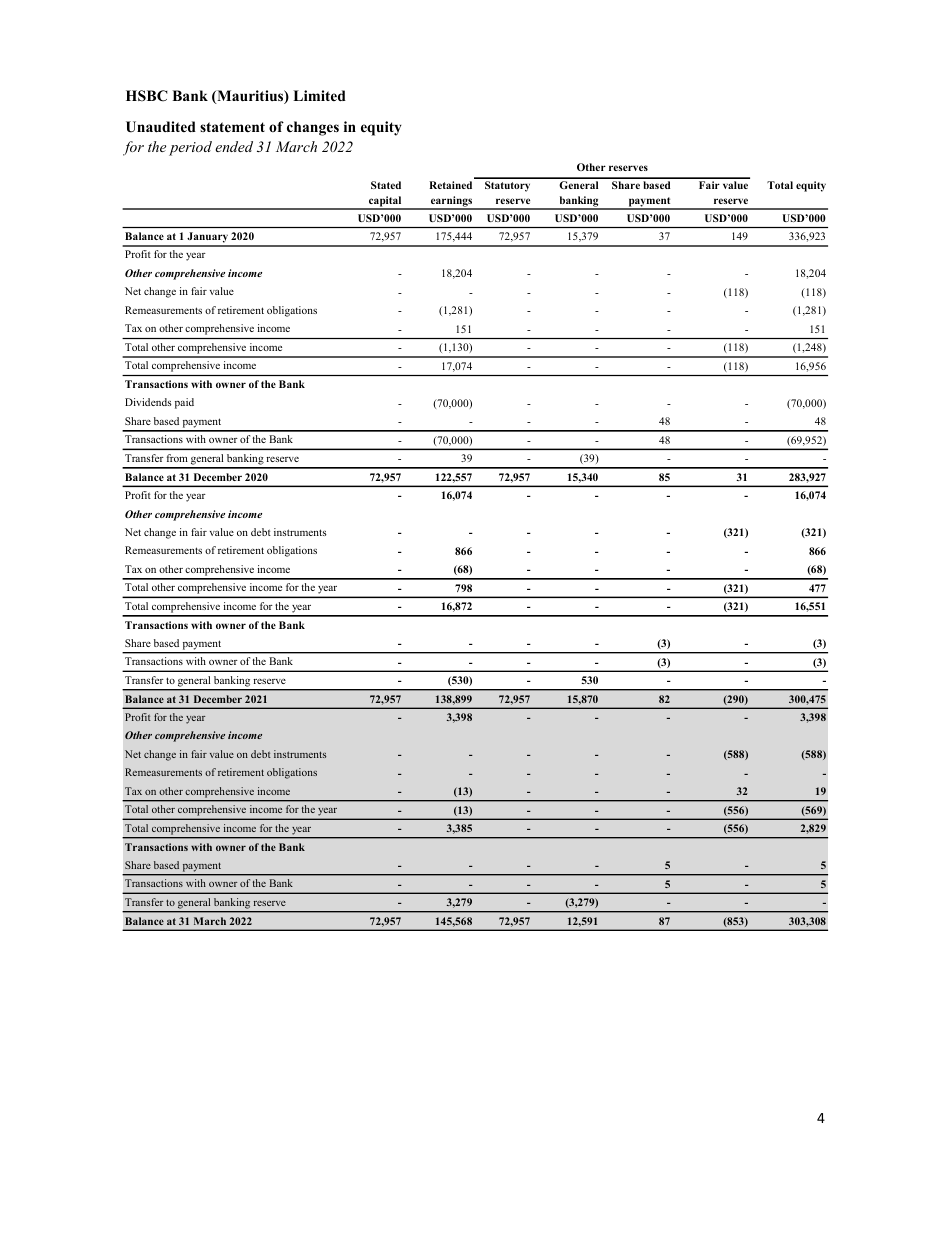 This page has height=1233, width=952. Describe the element at coordinates (319, 95) in the page. I see `Limited` at that location.
